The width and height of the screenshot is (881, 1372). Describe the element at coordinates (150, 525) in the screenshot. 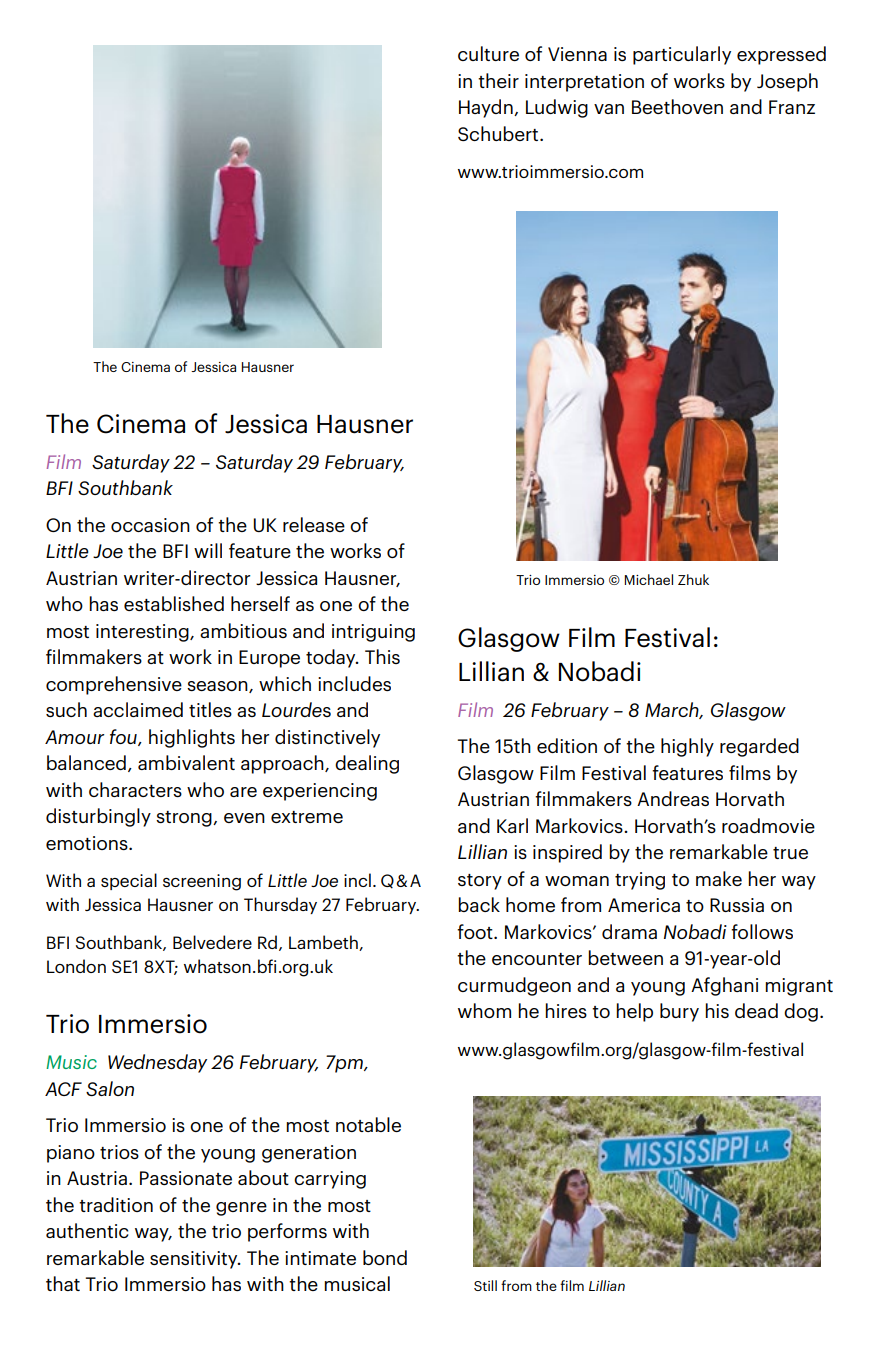

I see `occasion` at that location.
